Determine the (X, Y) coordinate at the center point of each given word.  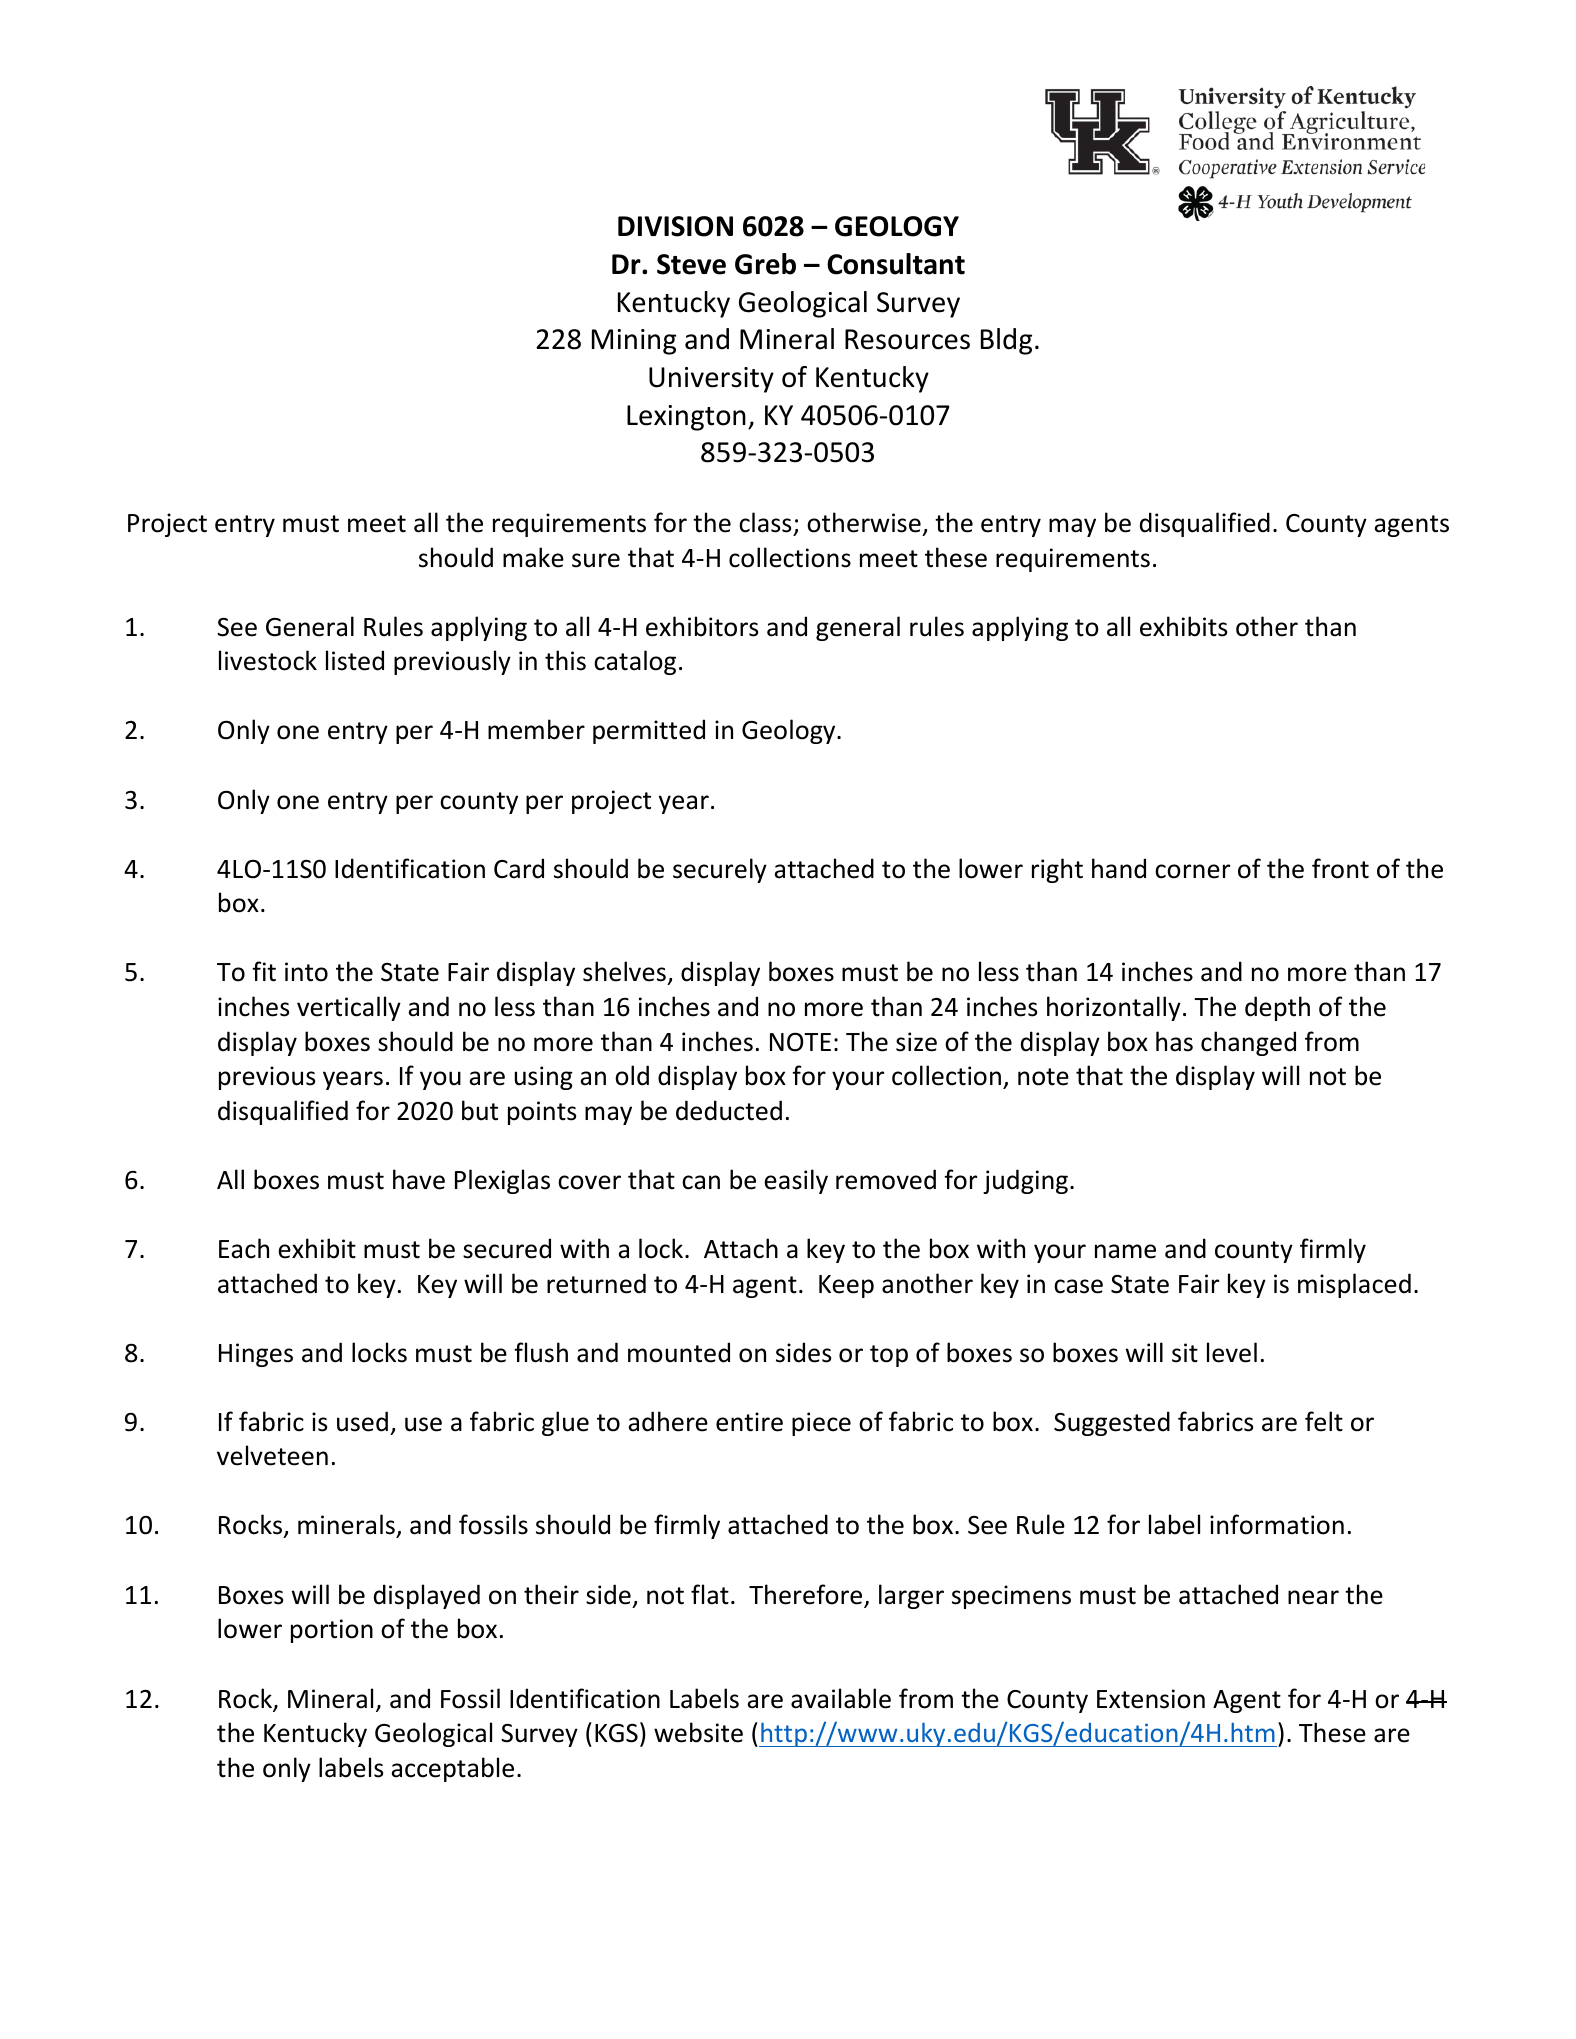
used (362, 1421)
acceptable (452, 1769)
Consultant (896, 264)
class (765, 522)
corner (1192, 871)
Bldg (1006, 341)
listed (355, 660)
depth (1277, 1008)
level (1232, 1352)
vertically (349, 1008)
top (889, 1356)
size (916, 1042)
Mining (634, 342)
